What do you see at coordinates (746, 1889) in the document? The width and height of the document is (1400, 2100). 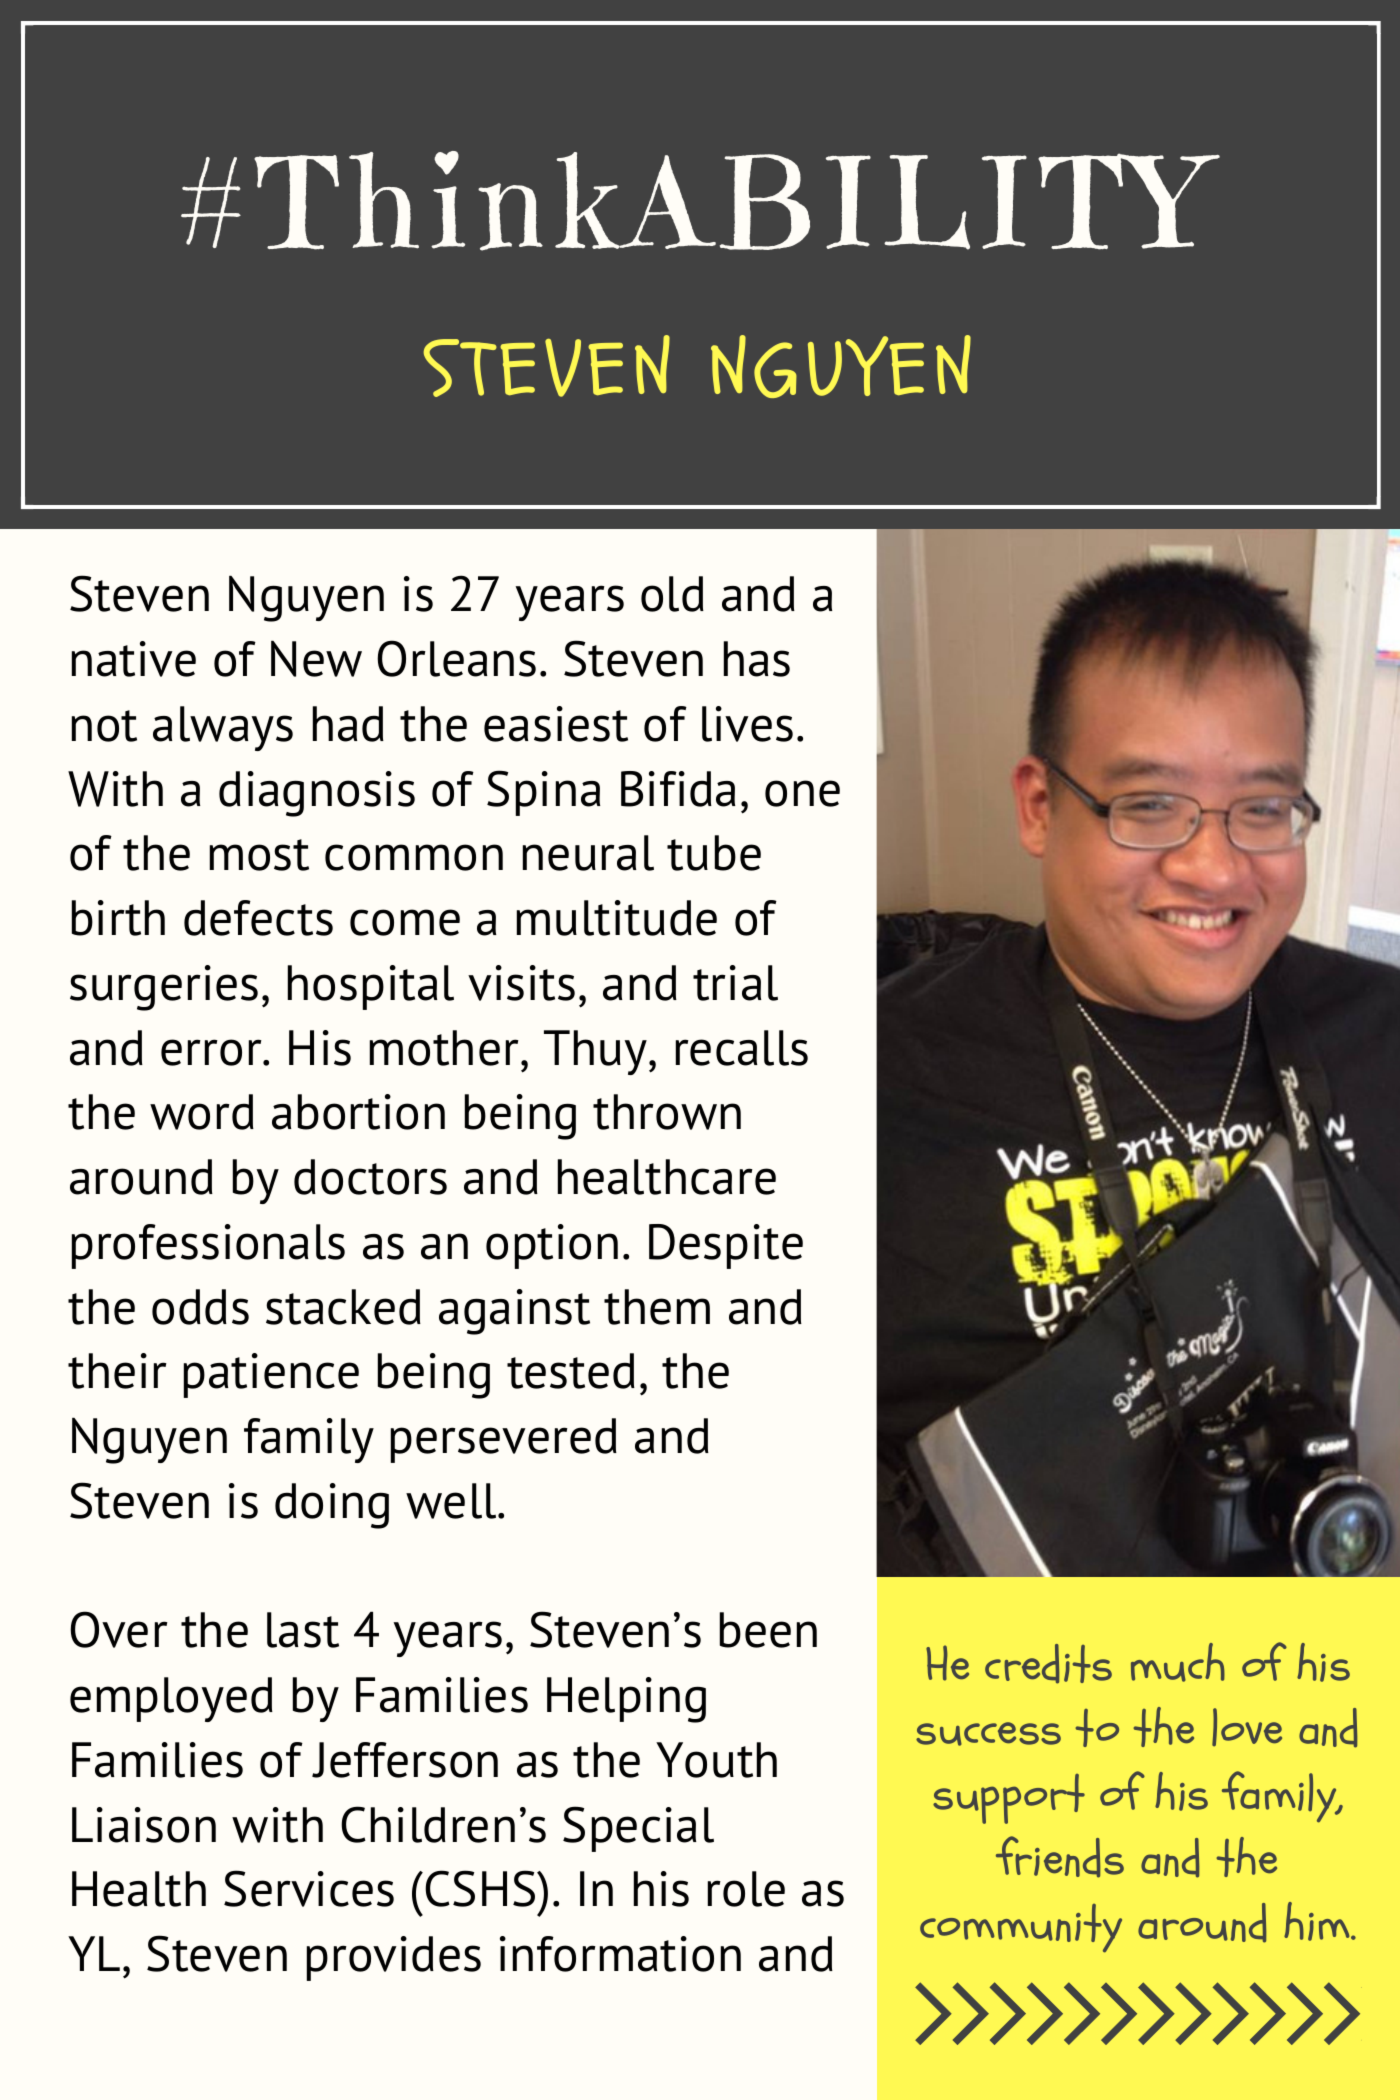 I see `role` at bounding box center [746, 1889].
